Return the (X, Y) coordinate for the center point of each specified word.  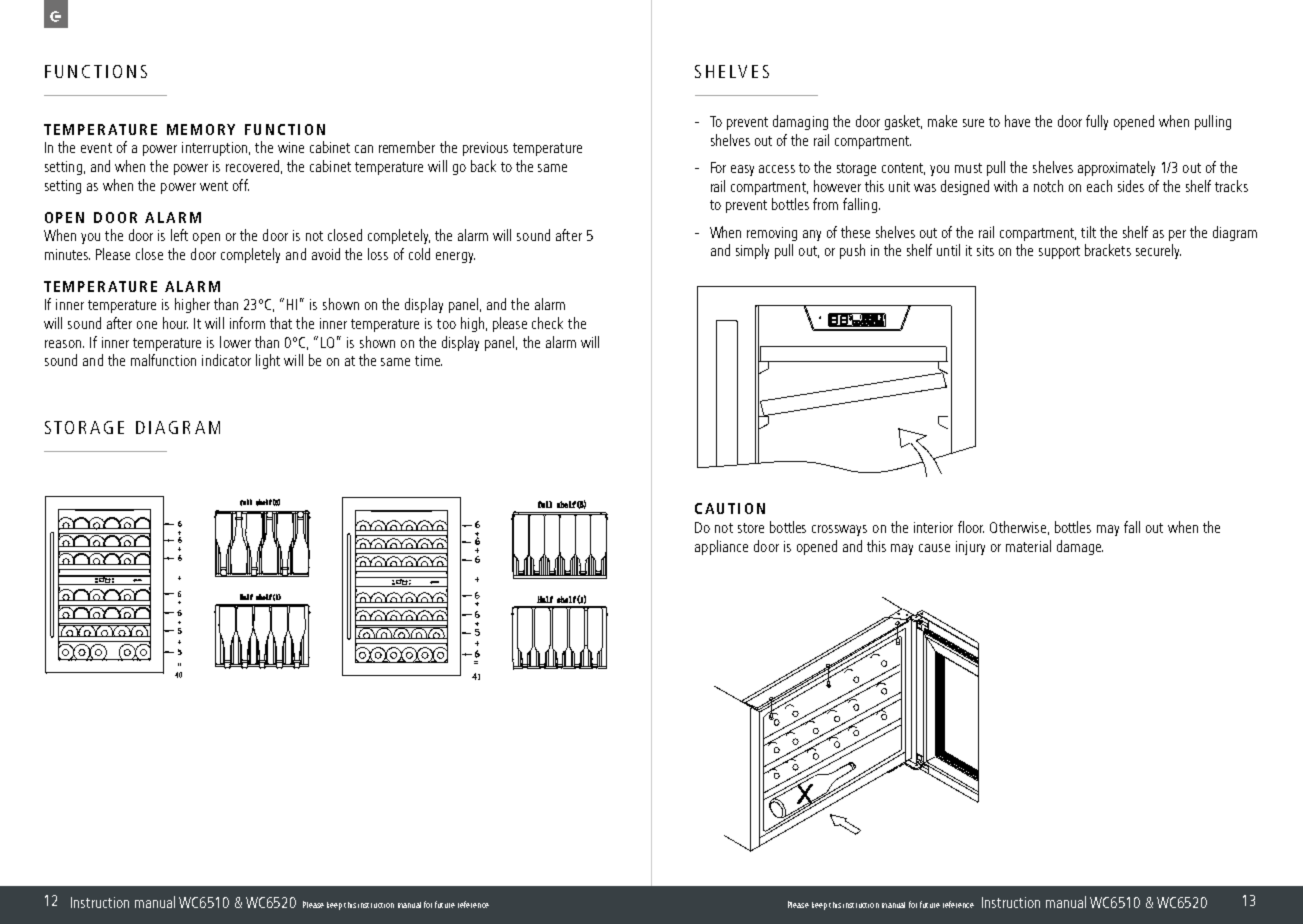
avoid (326, 254)
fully (1097, 122)
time (428, 360)
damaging (800, 122)
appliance (721, 547)
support (1059, 252)
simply (752, 251)
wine (291, 147)
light (268, 361)
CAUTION (730, 508)
